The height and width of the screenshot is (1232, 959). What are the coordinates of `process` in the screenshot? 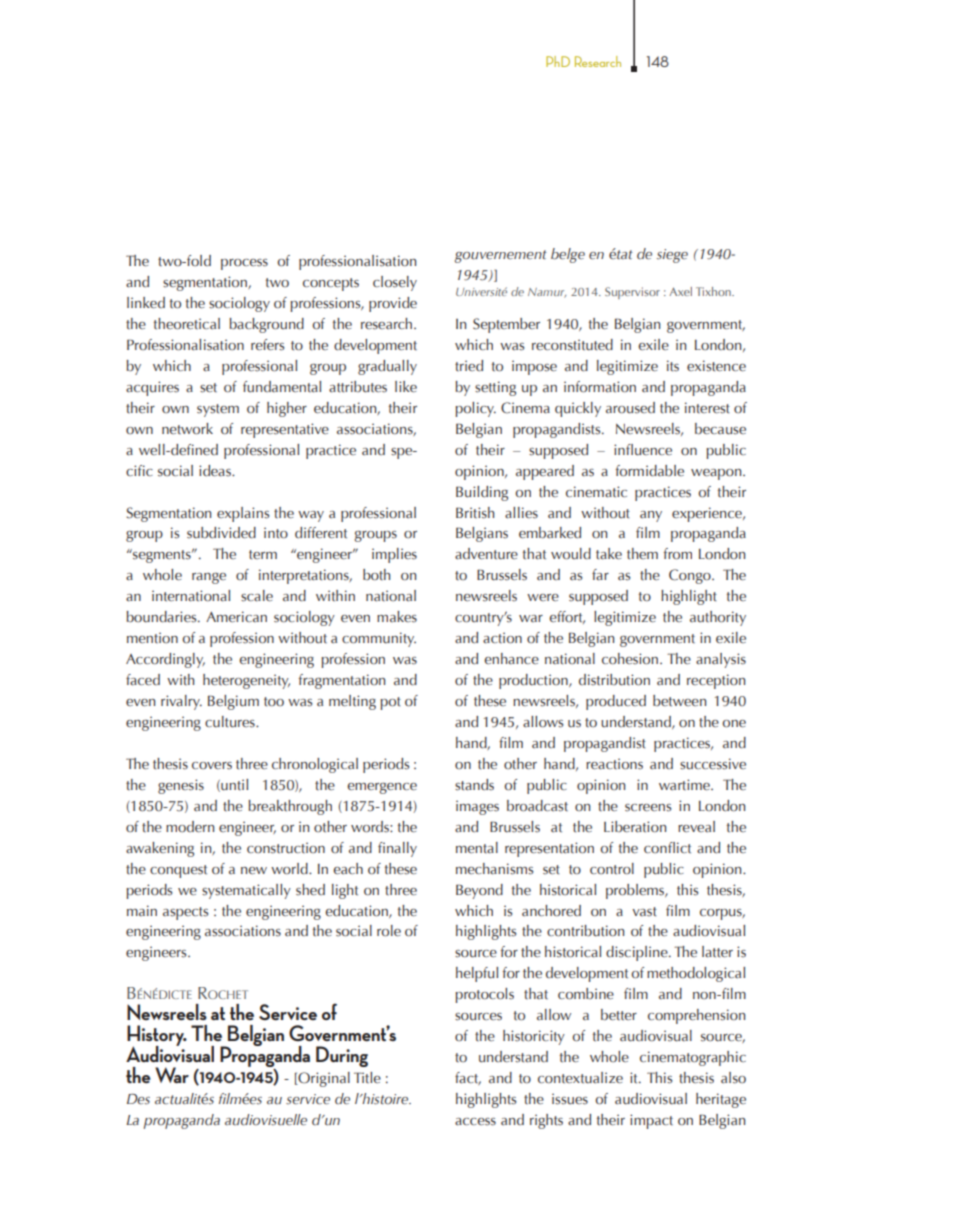 It's located at (244, 264).
